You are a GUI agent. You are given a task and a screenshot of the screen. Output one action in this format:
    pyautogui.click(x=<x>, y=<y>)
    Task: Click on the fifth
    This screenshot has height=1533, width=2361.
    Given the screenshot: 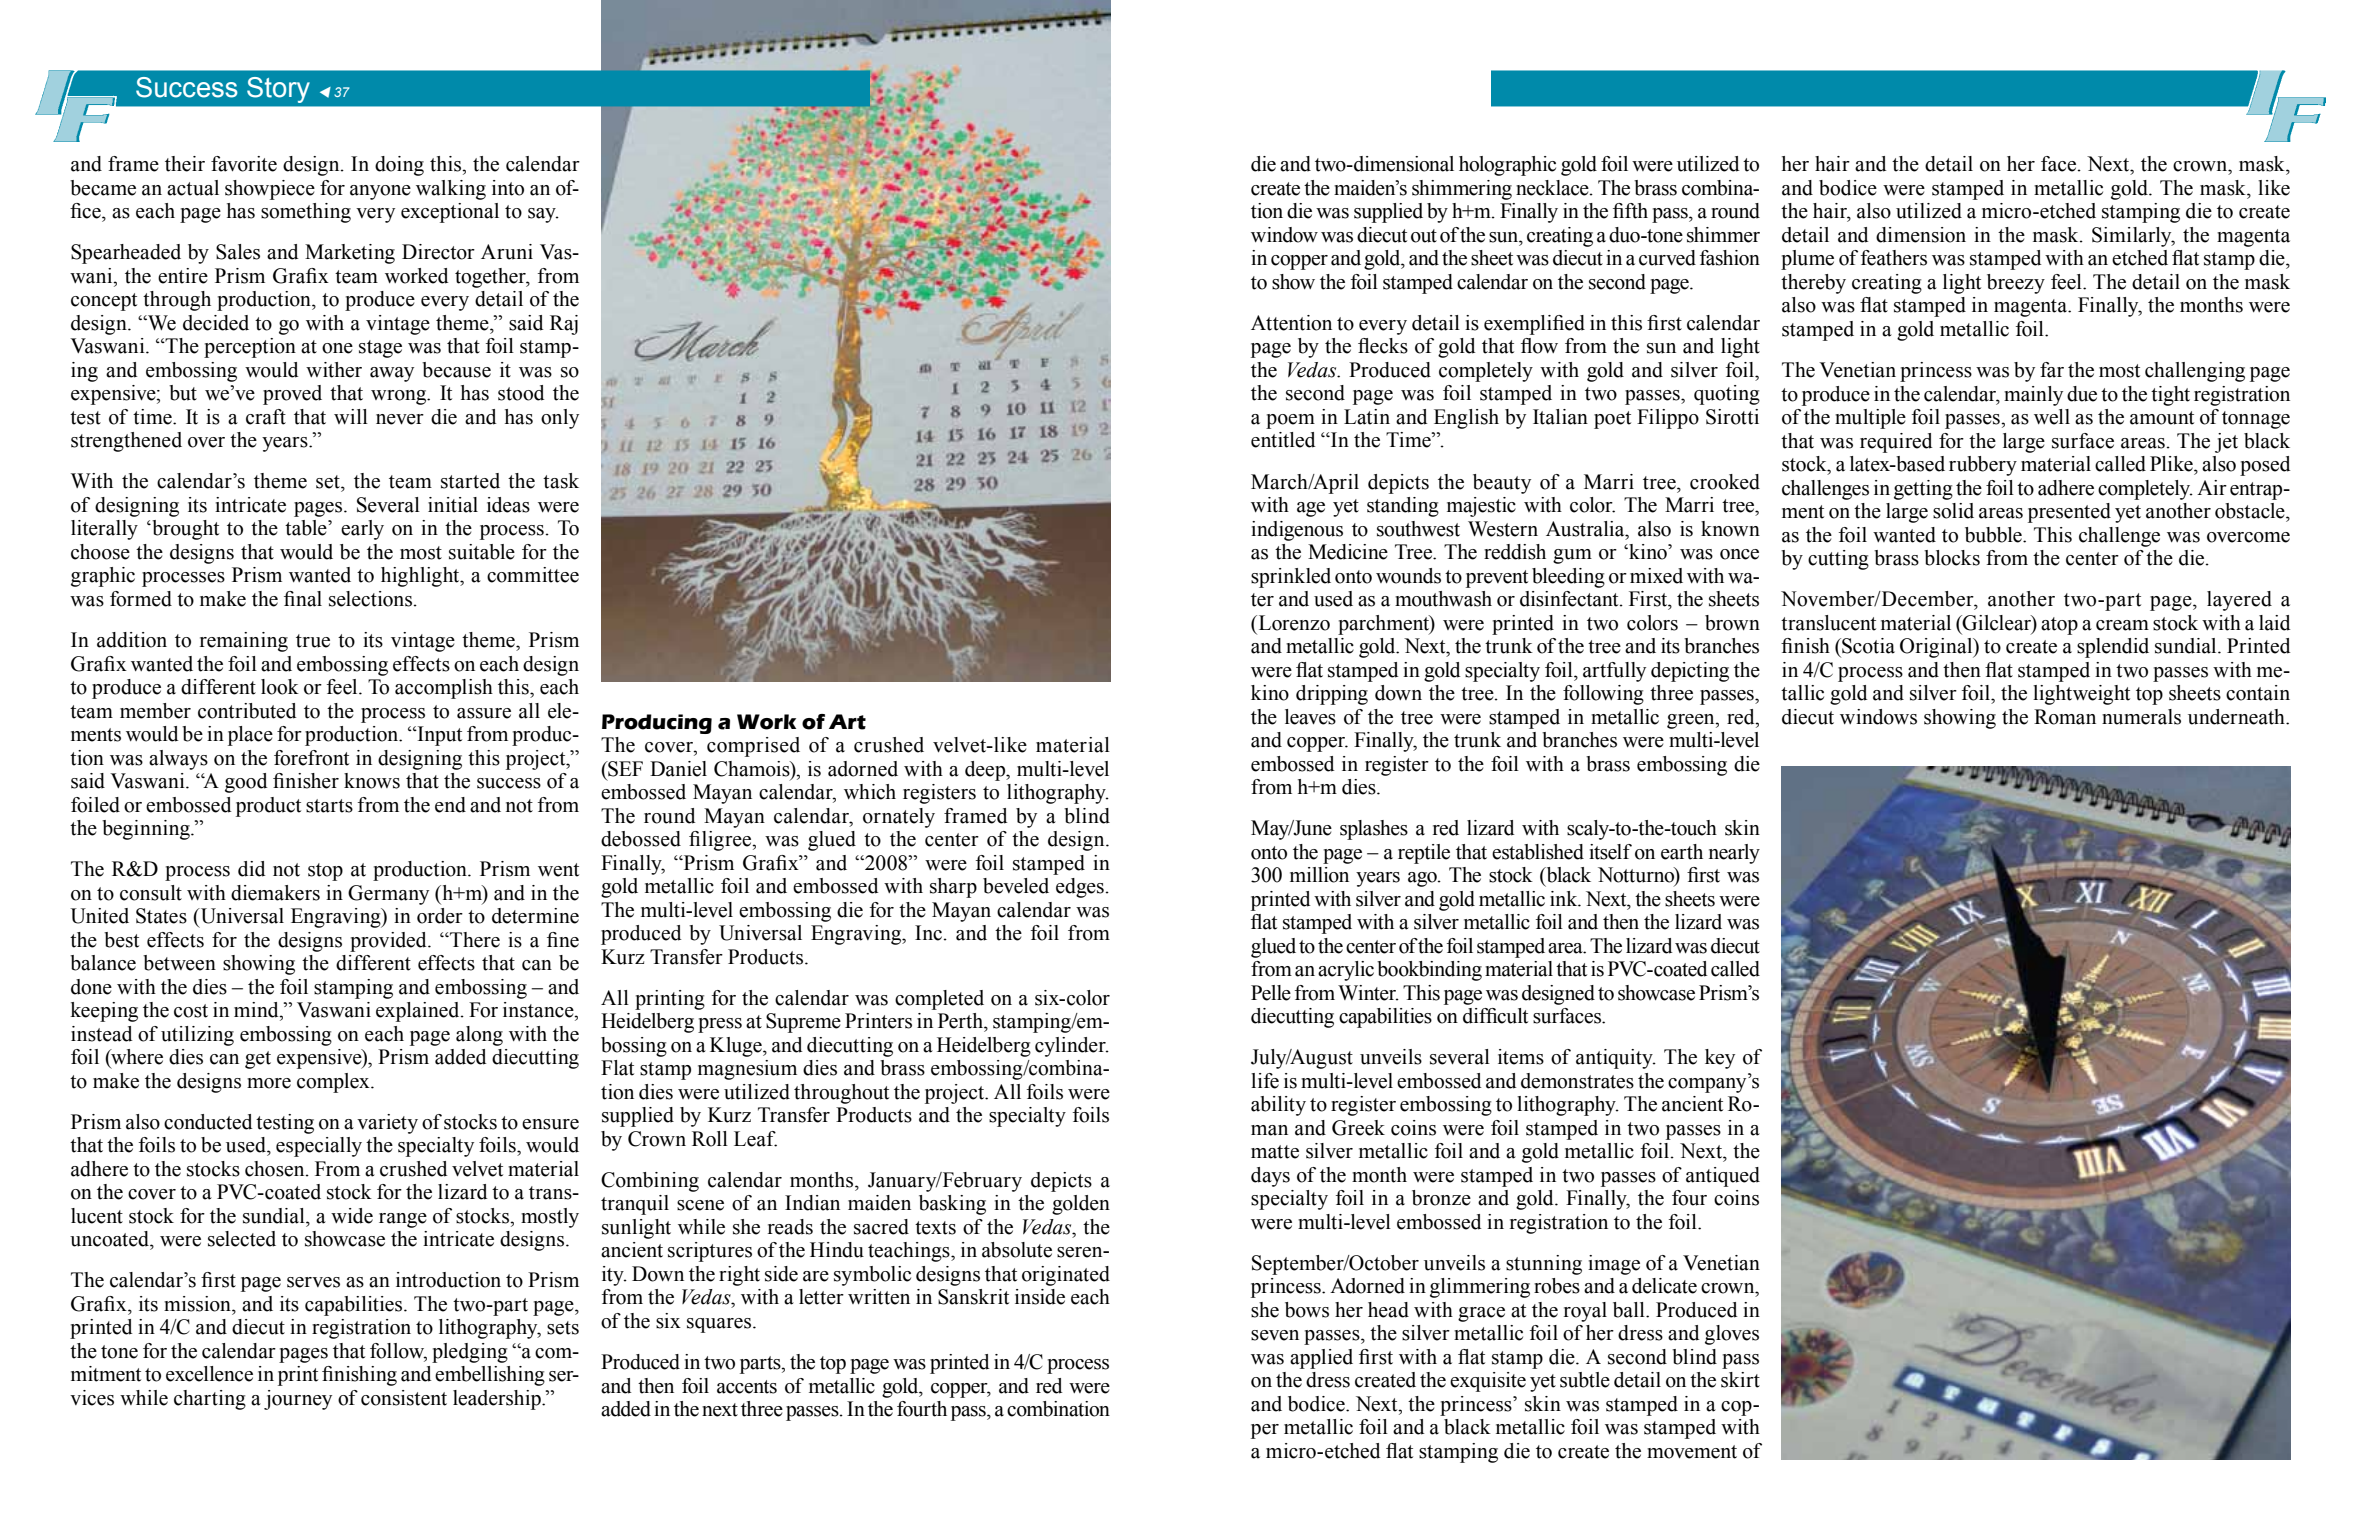 What is the action you would take?
    pyautogui.click(x=1630, y=211)
